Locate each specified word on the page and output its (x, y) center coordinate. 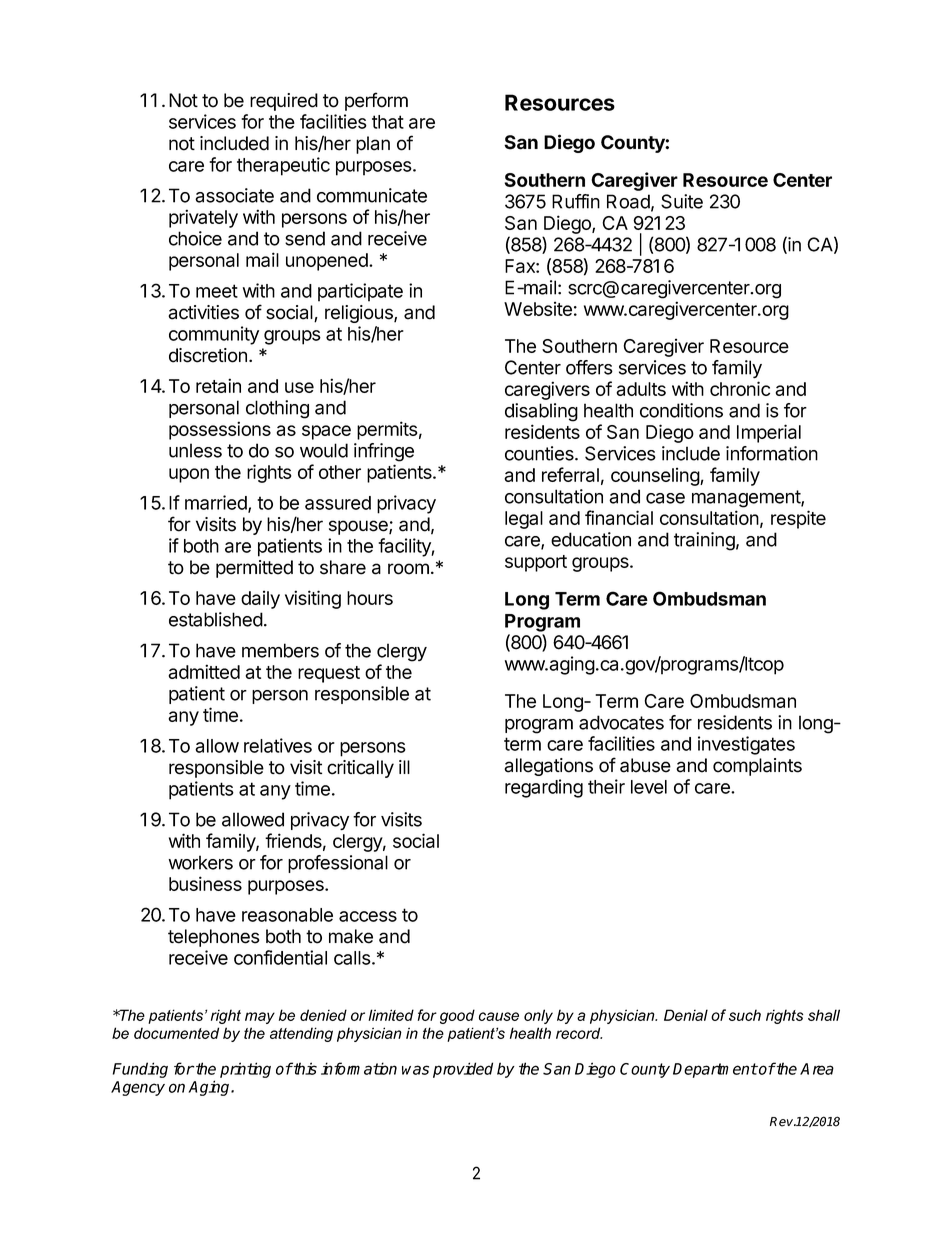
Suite (682, 201)
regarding (544, 788)
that (388, 122)
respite (798, 519)
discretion (208, 355)
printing (245, 1070)
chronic (740, 388)
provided (463, 1070)
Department (715, 1070)
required (284, 102)
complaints (757, 767)
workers (201, 862)
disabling (541, 412)
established (216, 619)
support (536, 563)
